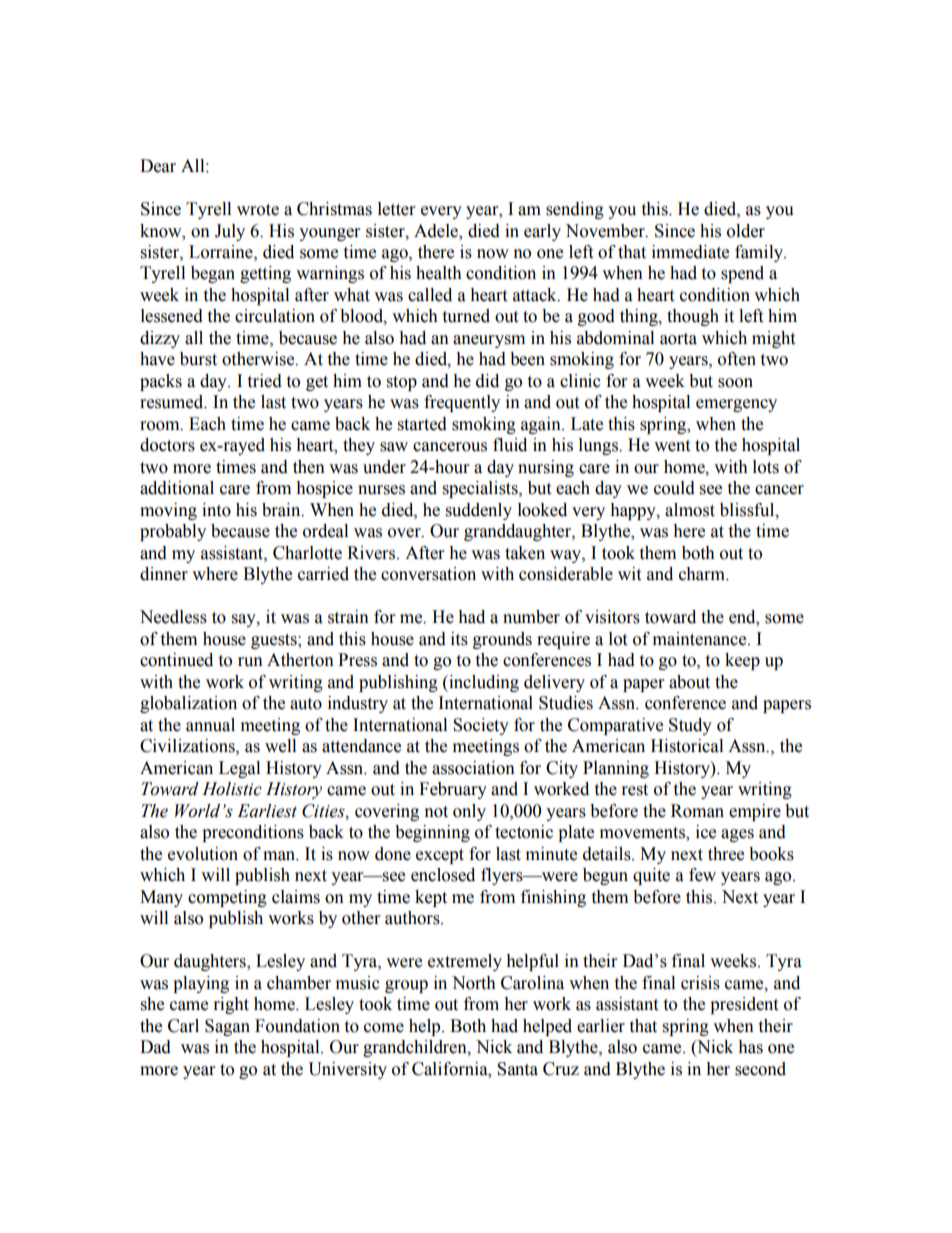 This document has width=952, height=1233. Describe the element at coordinates (746, 231) in the document. I see `older` at that location.
